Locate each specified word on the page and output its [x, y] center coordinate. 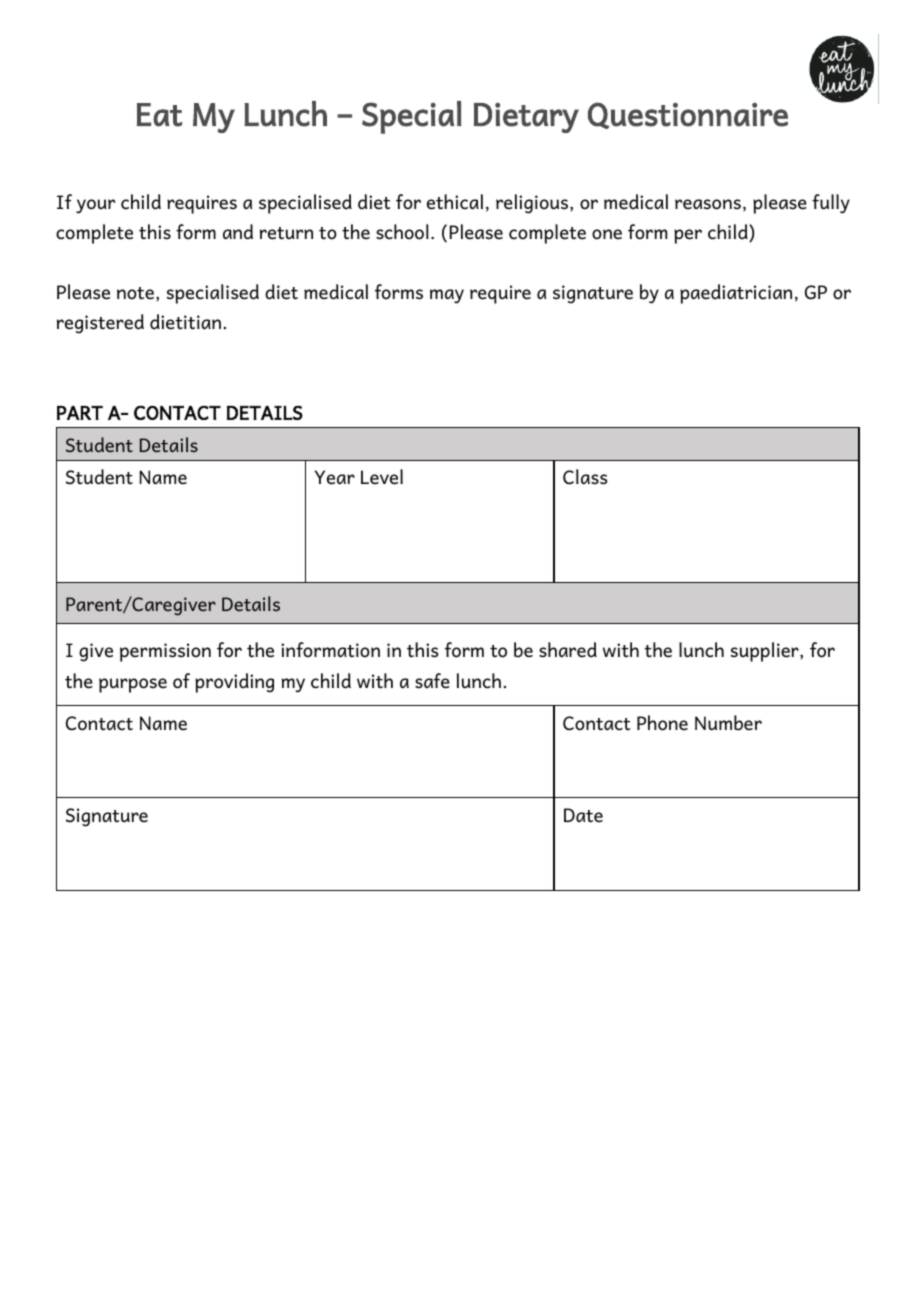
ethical [455, 202]
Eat [159, 115]
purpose [133, 685]
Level [382, 477]
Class [585, 477]
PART [80, 413]
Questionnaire [688, 115]
